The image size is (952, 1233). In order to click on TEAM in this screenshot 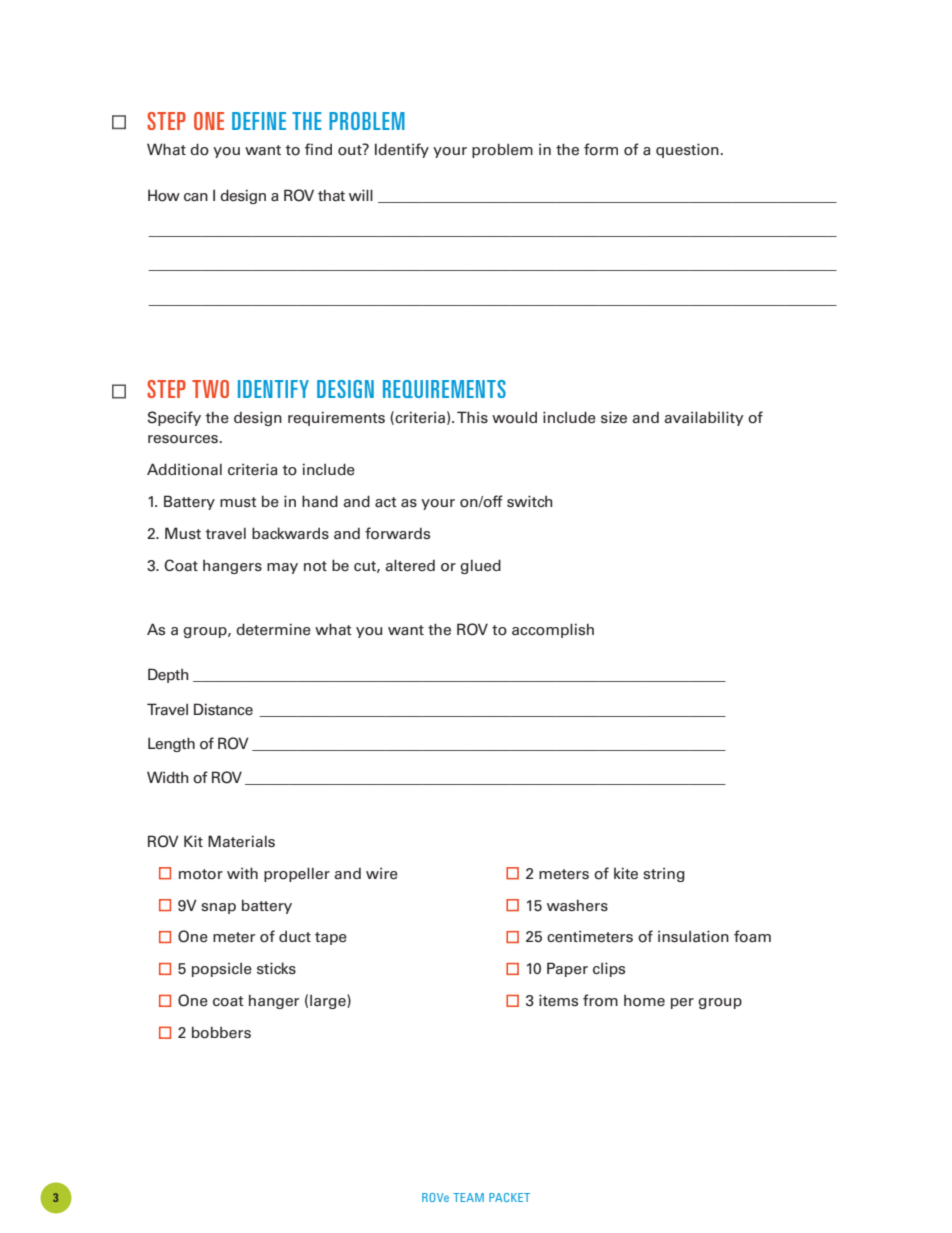, I will do `click(468, 1197)`.
